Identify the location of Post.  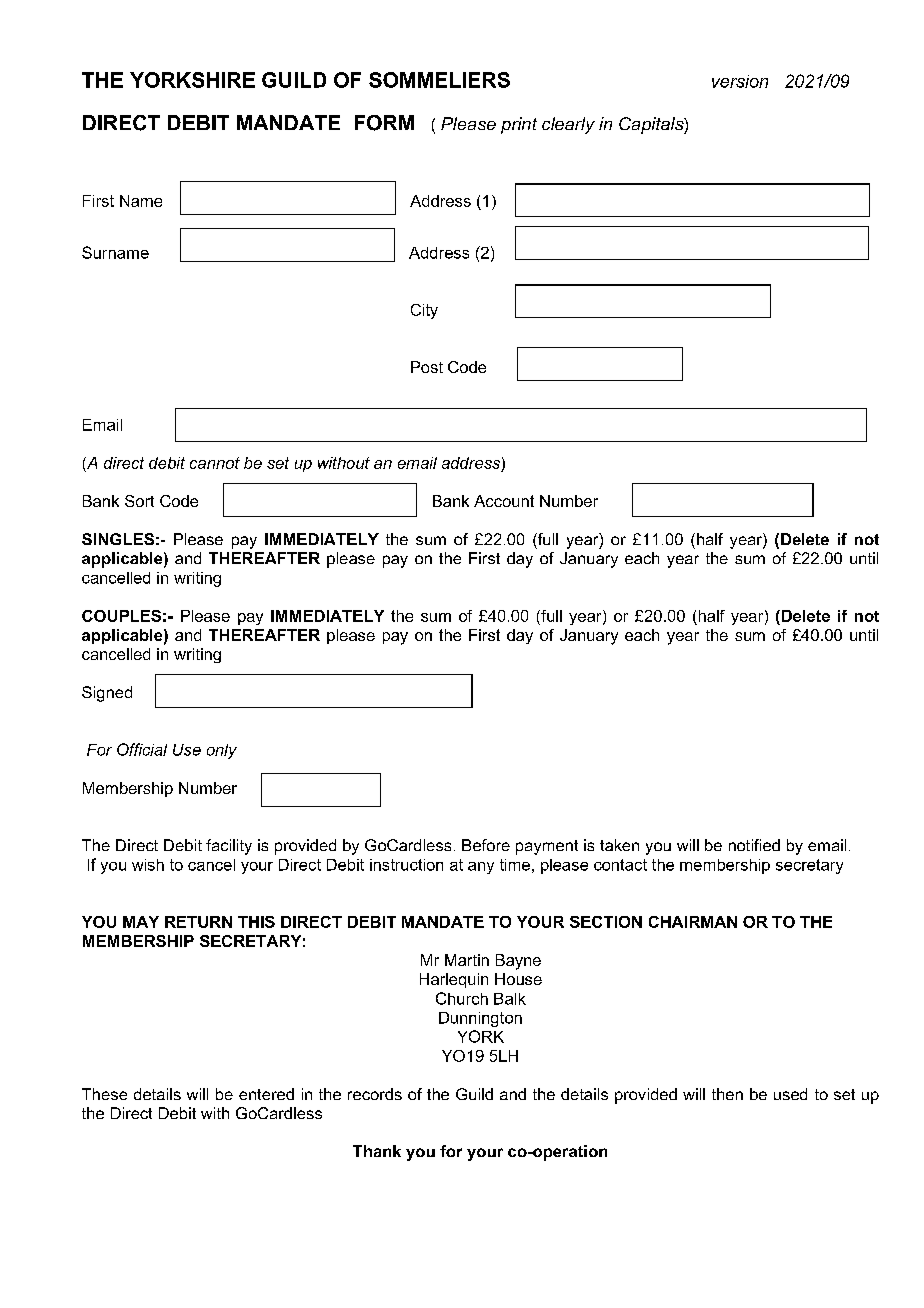
(427, 367).
